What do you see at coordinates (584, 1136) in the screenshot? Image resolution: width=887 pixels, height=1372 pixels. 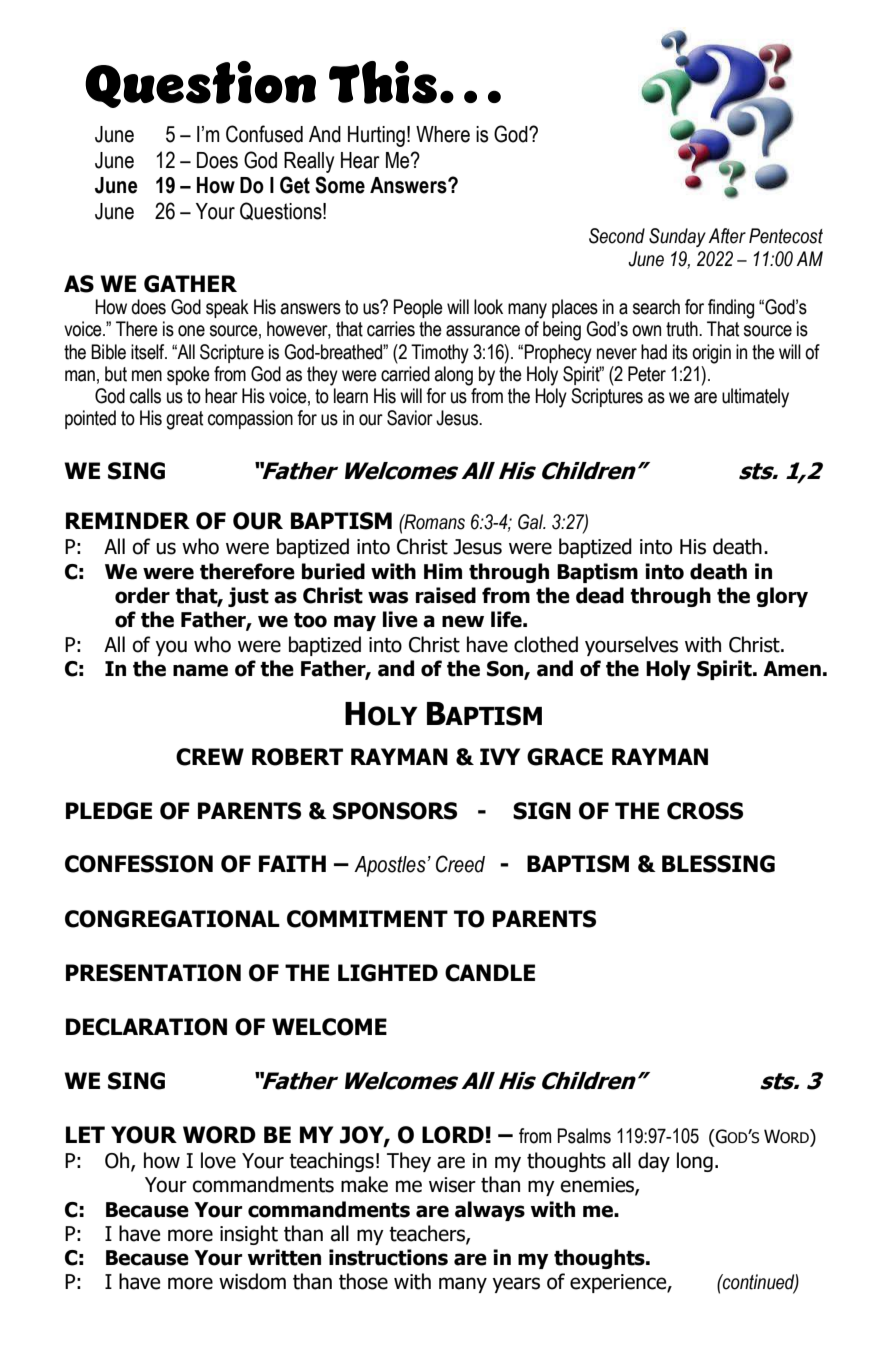 I see `Psalms` at bounding box center [584, 1136].
